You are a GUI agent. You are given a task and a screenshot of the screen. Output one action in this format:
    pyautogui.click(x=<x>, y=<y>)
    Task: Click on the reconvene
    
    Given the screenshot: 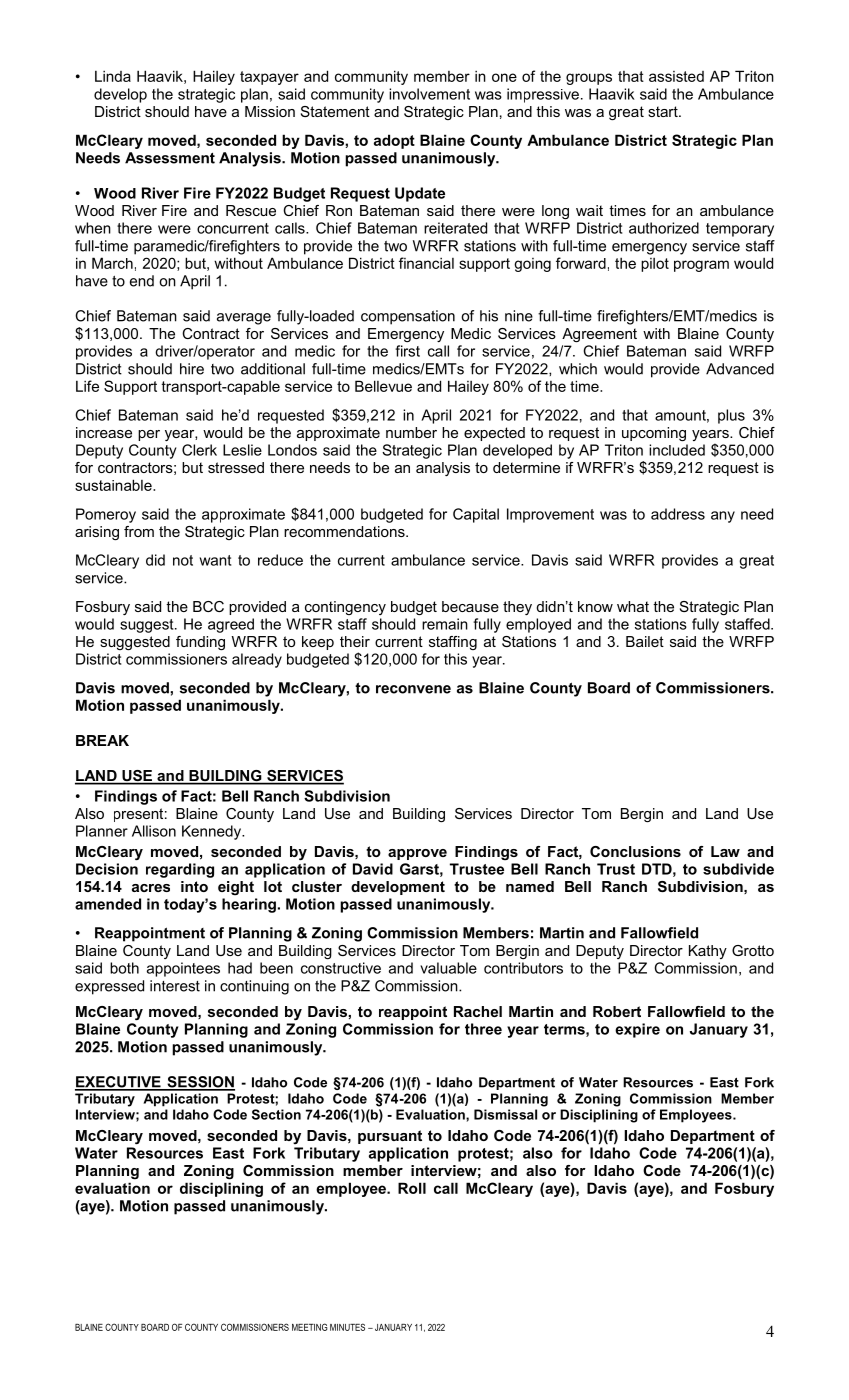 What is the action you would take?
    pyautogui.click(x=413, y=689)
